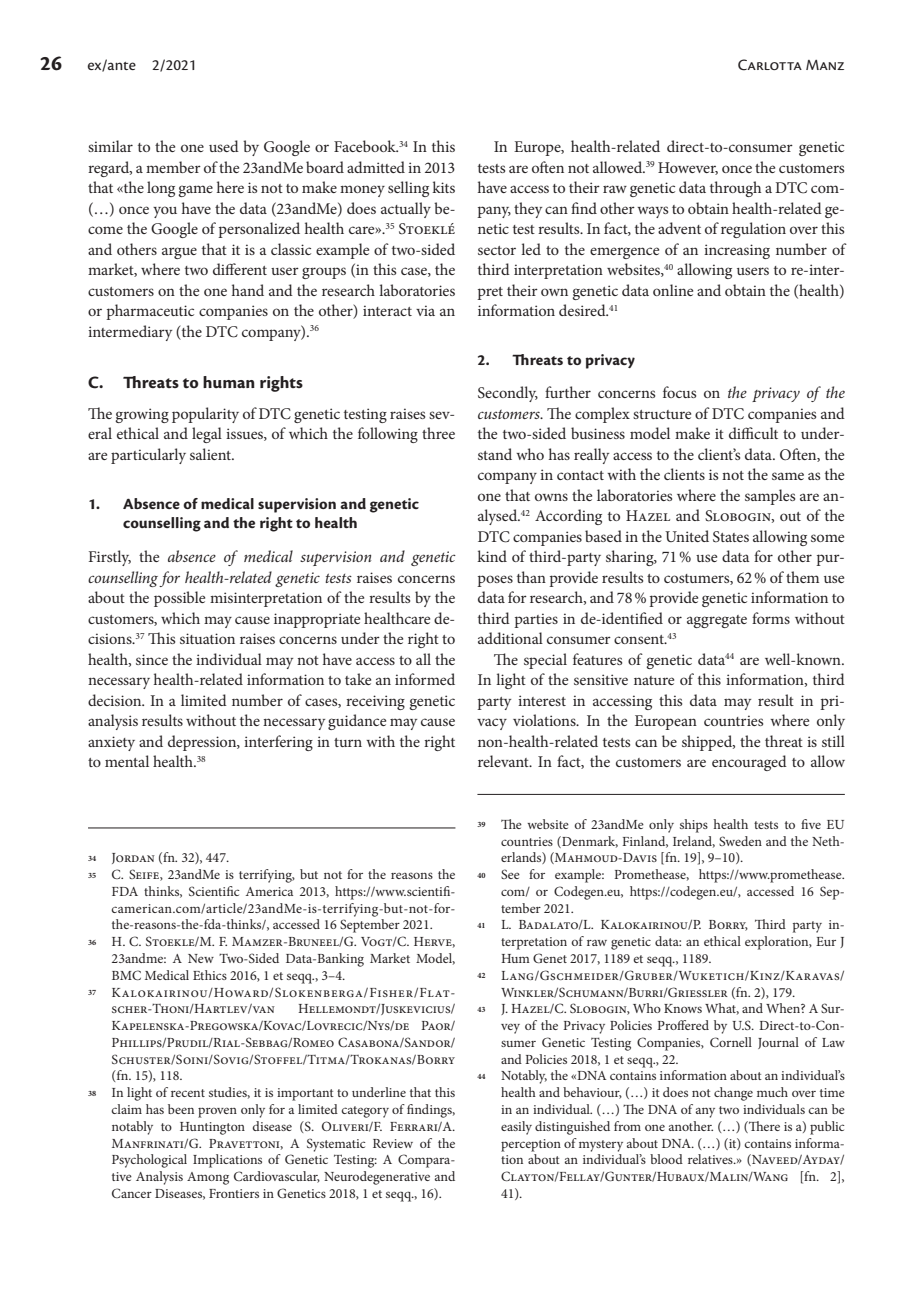  What do you see at coordinates (224, 146) in the document?
I see `used` at bounding box center [224, 146].
